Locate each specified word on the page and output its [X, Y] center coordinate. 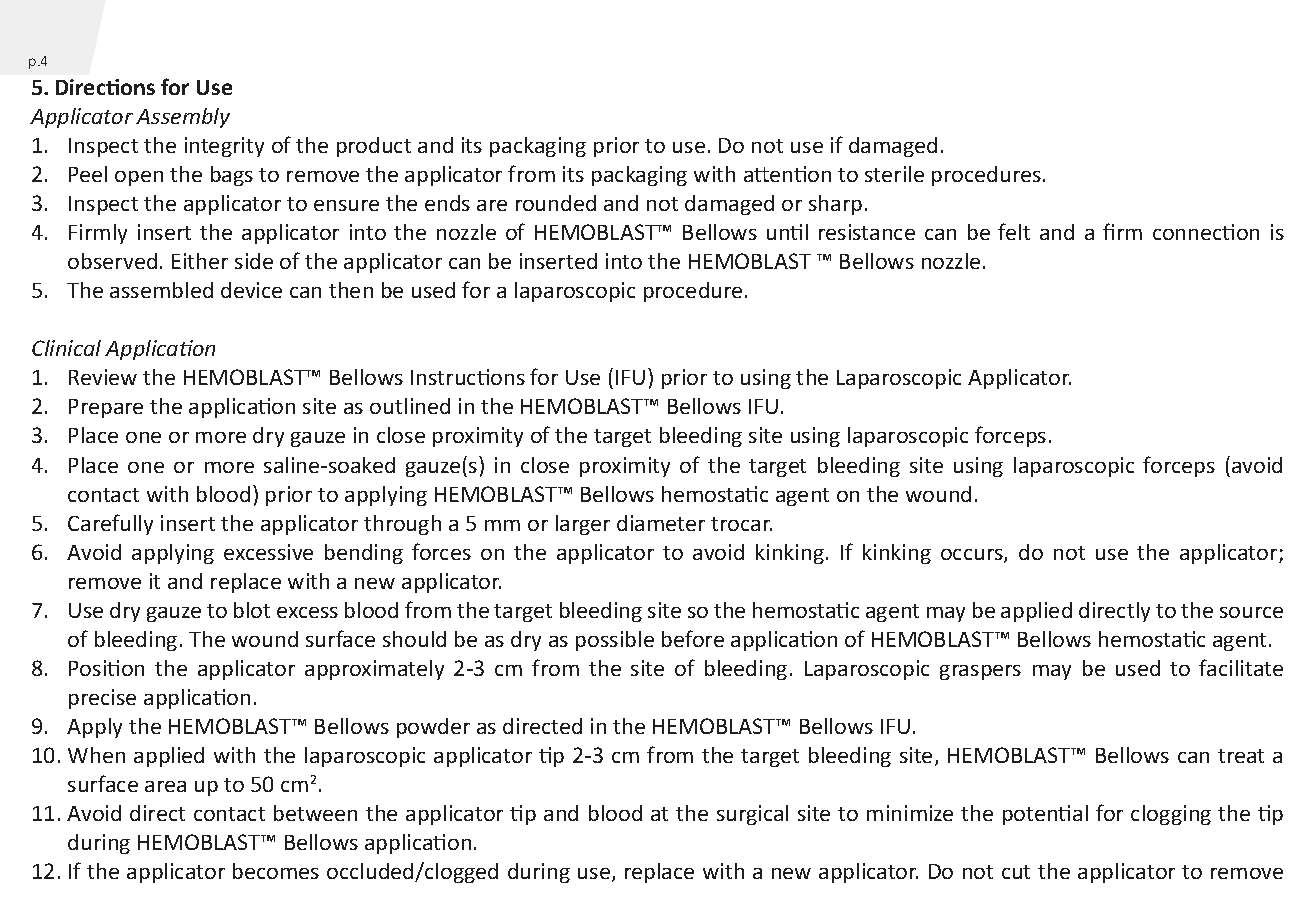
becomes [276, 871]
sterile [894, 174]
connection [1206, 232]
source [1251, 612]
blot [252, 610]
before [693, 638]
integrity [224, 147]
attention [787, 174]
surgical [752, 815]
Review [103, 377]
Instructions [468, 377]
